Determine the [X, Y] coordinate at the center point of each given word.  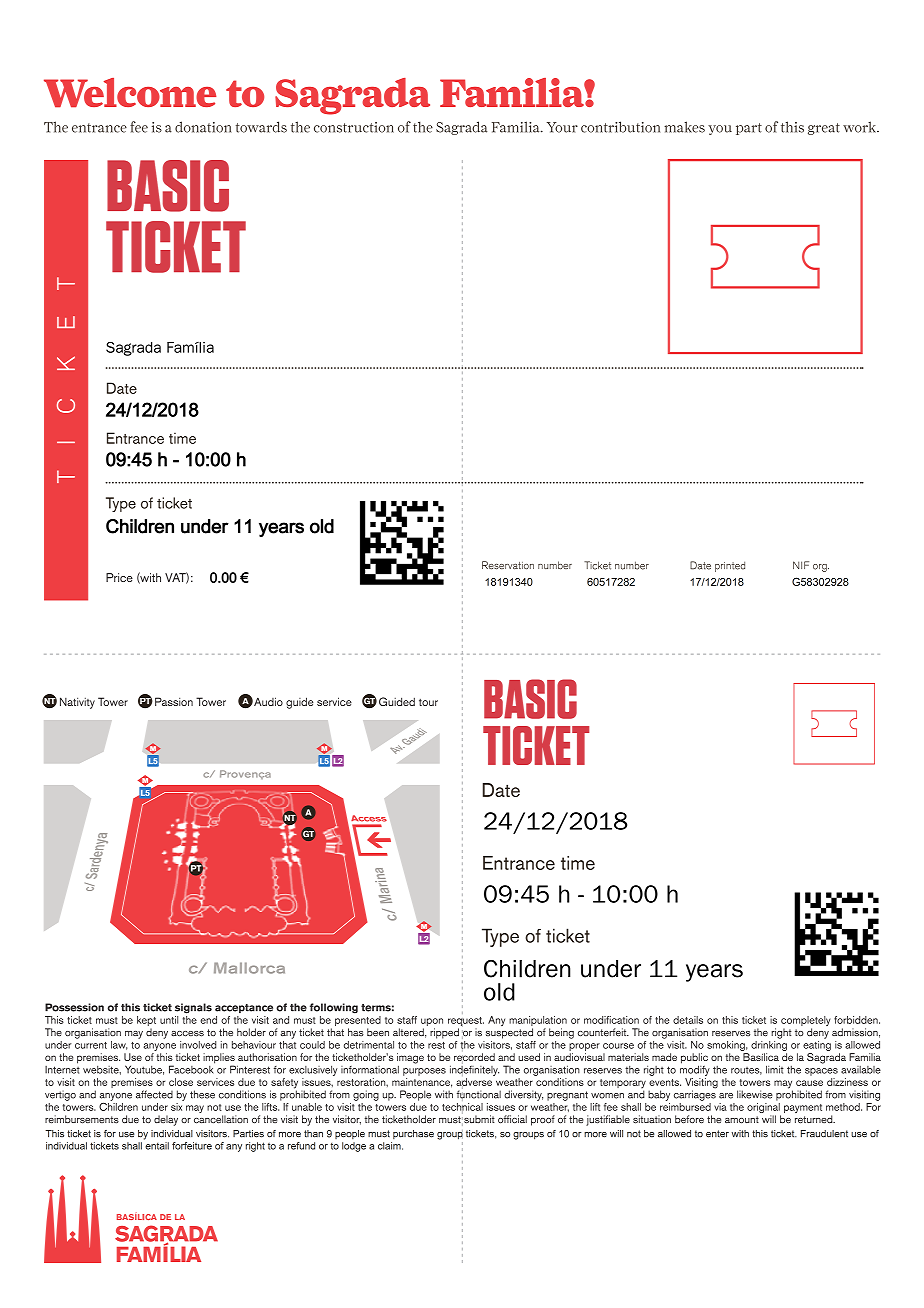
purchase [413, 1134]
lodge [354, 1147]
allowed [674, 1134]
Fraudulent [824, 1134]
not [634, 1133]
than [313, 1134]
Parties [248, 1134]
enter [717, 1134]
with [740, 1133]
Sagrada [133, 349]
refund [301, 1146]
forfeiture [192, 1146]
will [616, 1133]
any [234, 1148]
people [350, 1134]
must [379, 1134]
